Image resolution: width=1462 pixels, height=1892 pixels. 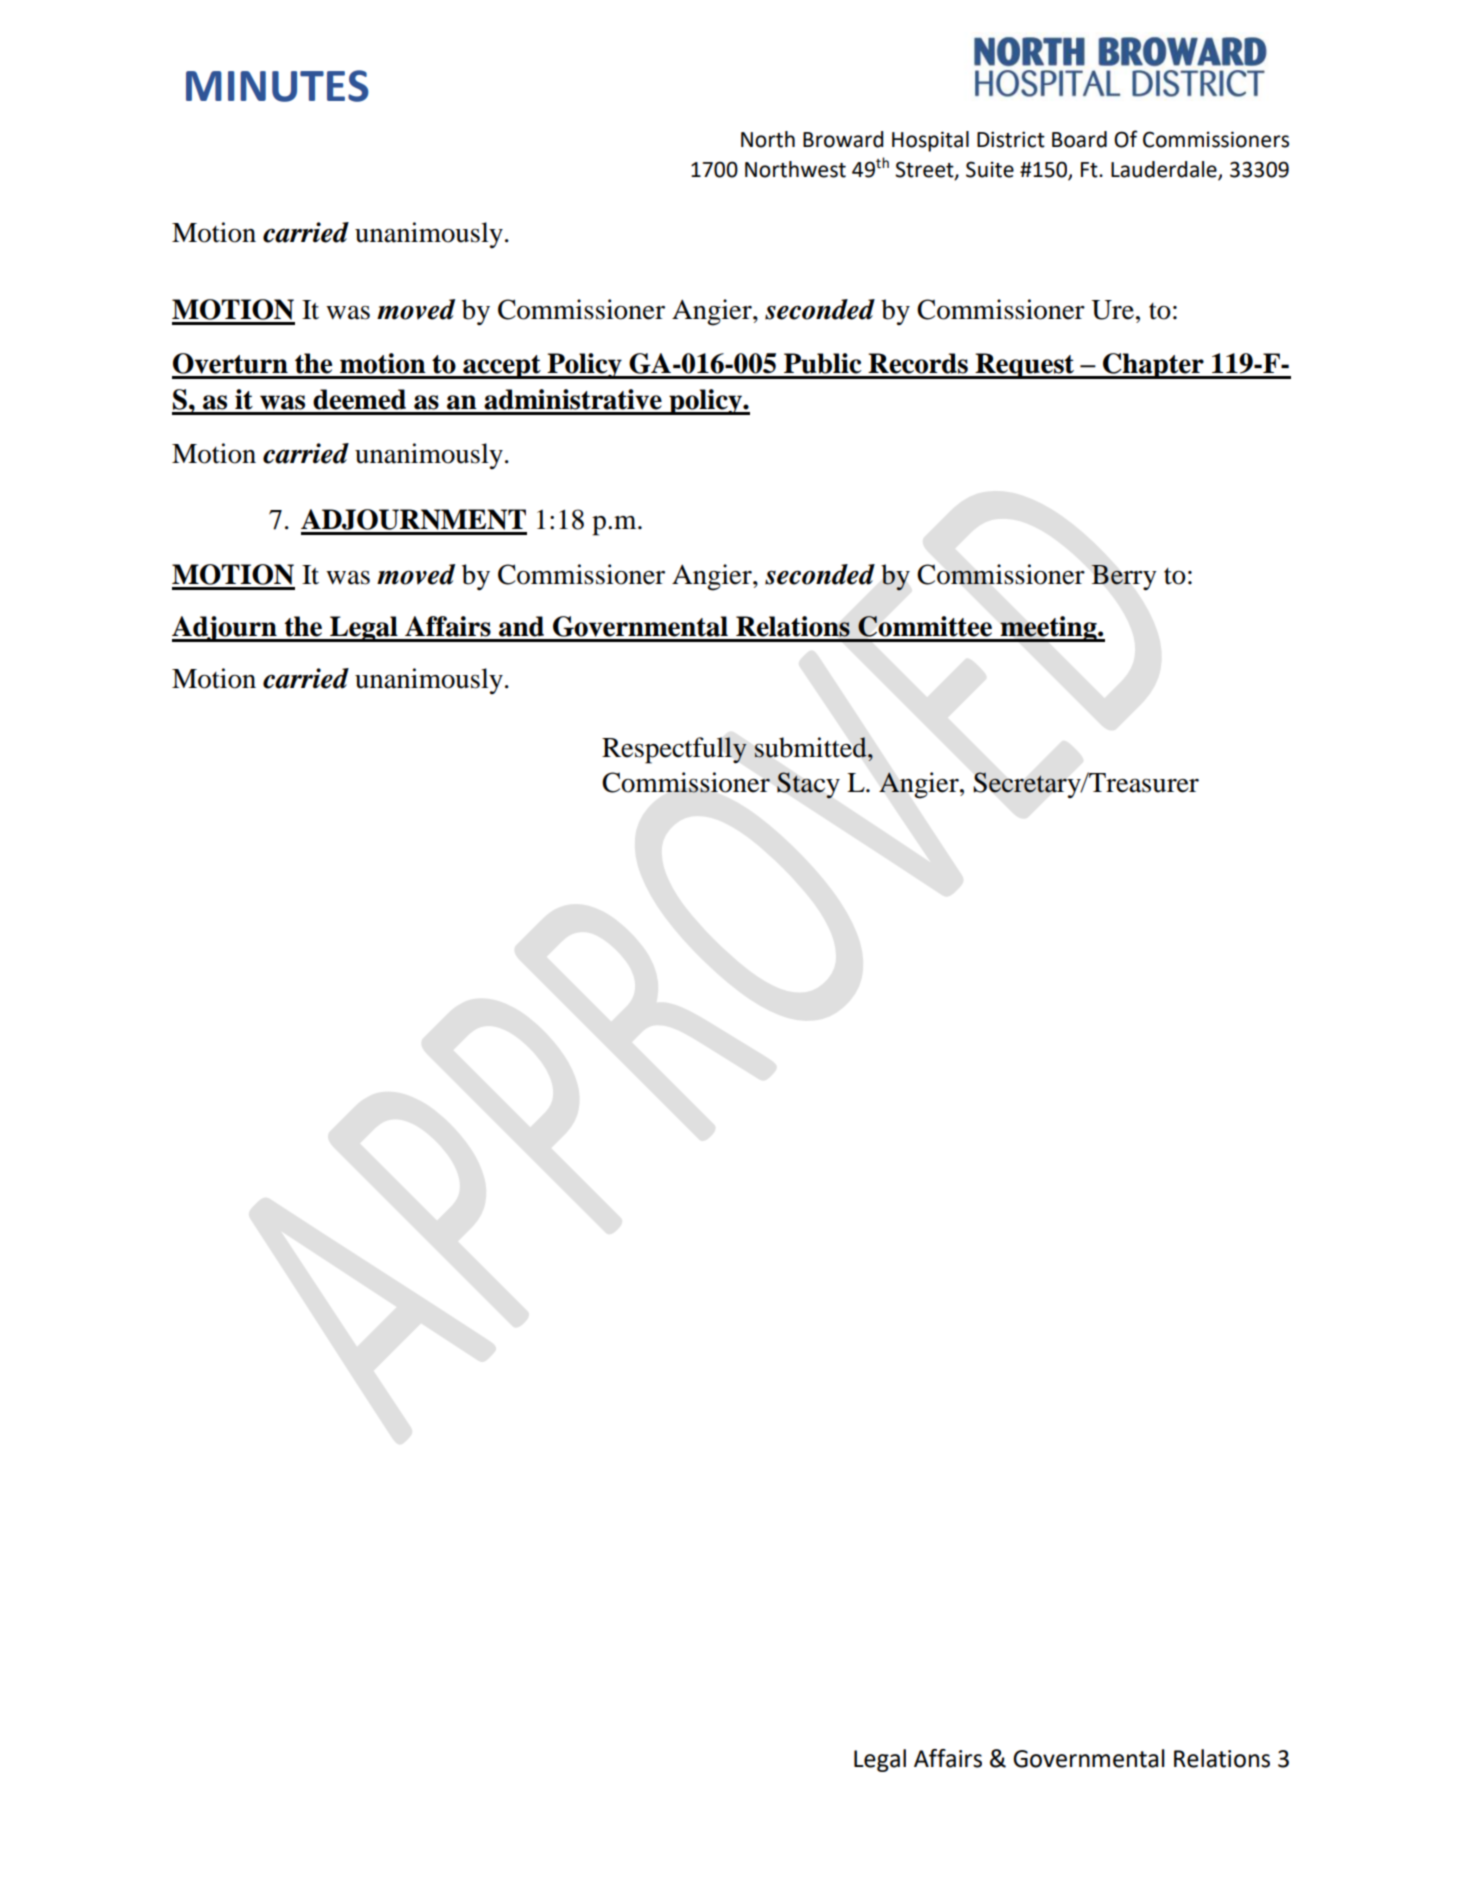 What do you see at coordinates (1124, 578) in the image?
I see `Berry` at bounding box center [1124, 578].
